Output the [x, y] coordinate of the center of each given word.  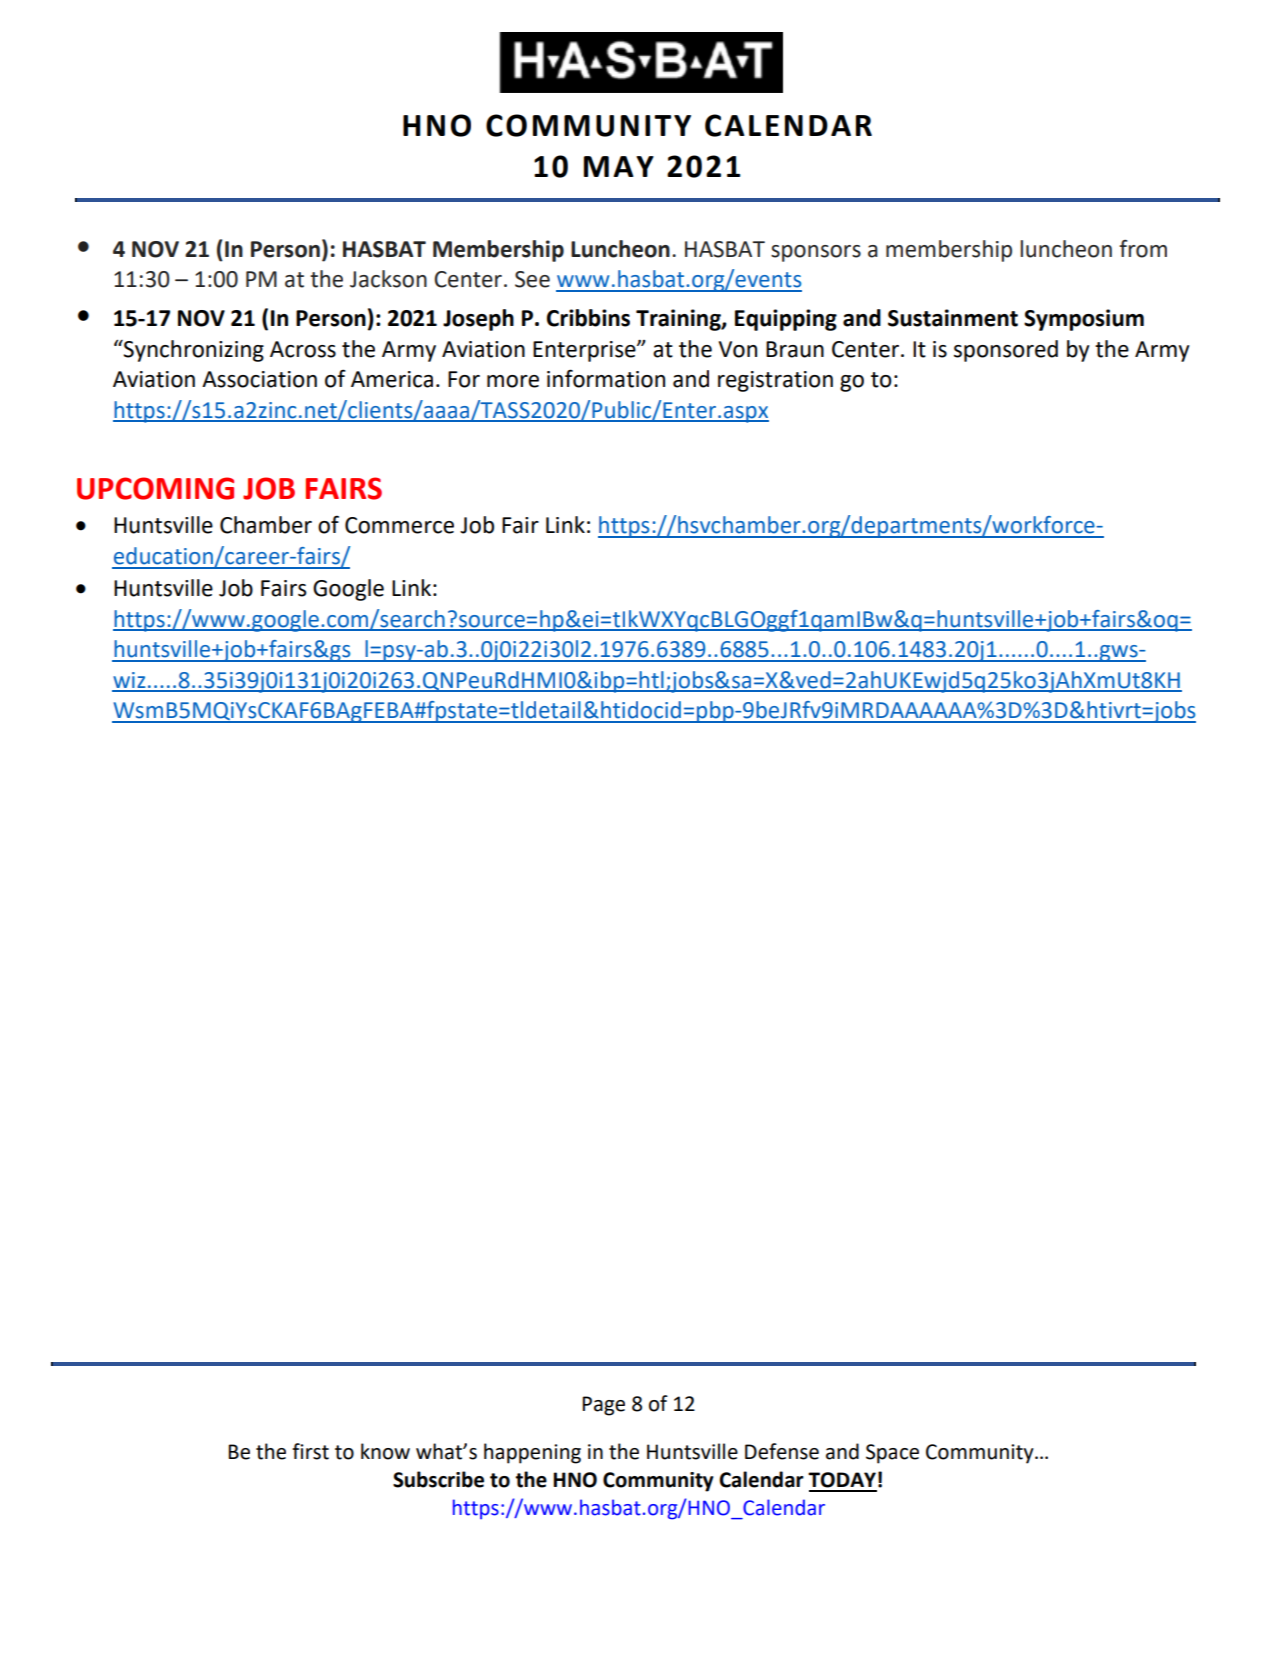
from [1143, 249]
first [310, 1451]
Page [603, 1406]
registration [775, 381]
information [606, 378]
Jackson [388, 279]
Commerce [399, 525]
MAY [619, 166]
